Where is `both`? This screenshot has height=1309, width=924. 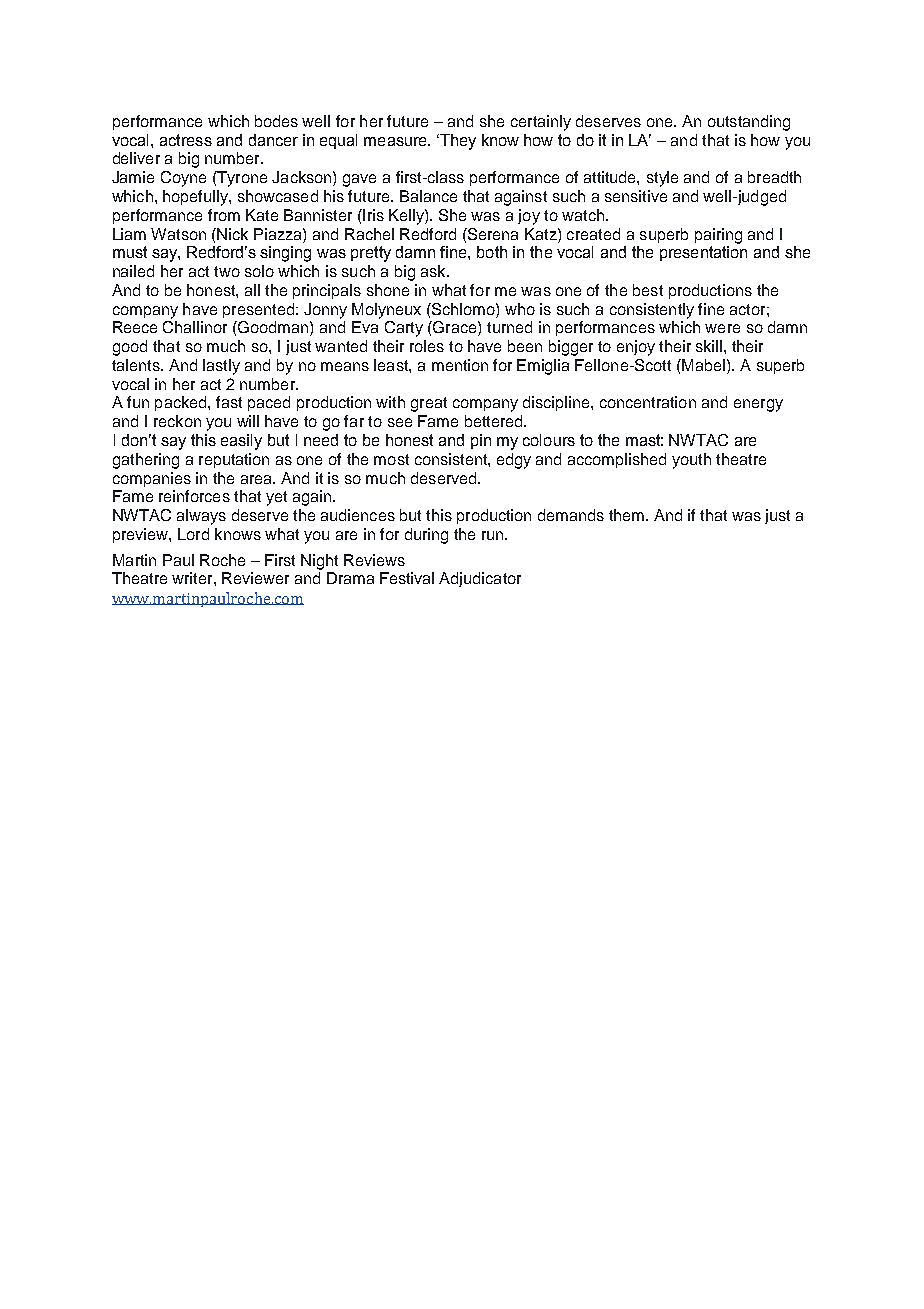
both is located at coordinates (492, 252).
